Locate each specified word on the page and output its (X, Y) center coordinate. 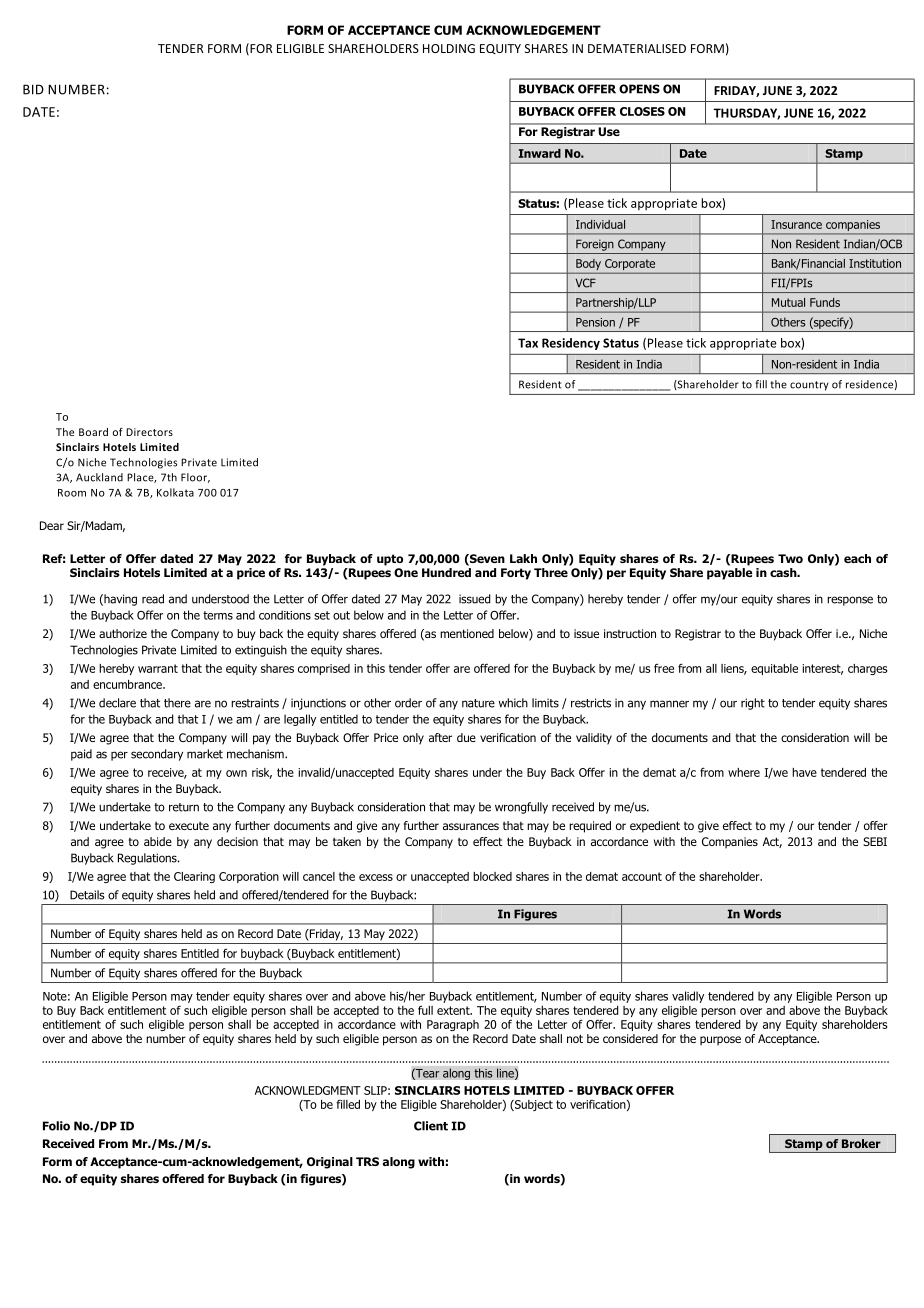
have (804, 772)
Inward (540, 153)
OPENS (639, 89)
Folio (56, 1126)
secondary (157, 755)
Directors (149, 432)
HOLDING (449, 48)
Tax (528, 343)
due (466, 737)
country (809, 386)
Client (431, 1126)
